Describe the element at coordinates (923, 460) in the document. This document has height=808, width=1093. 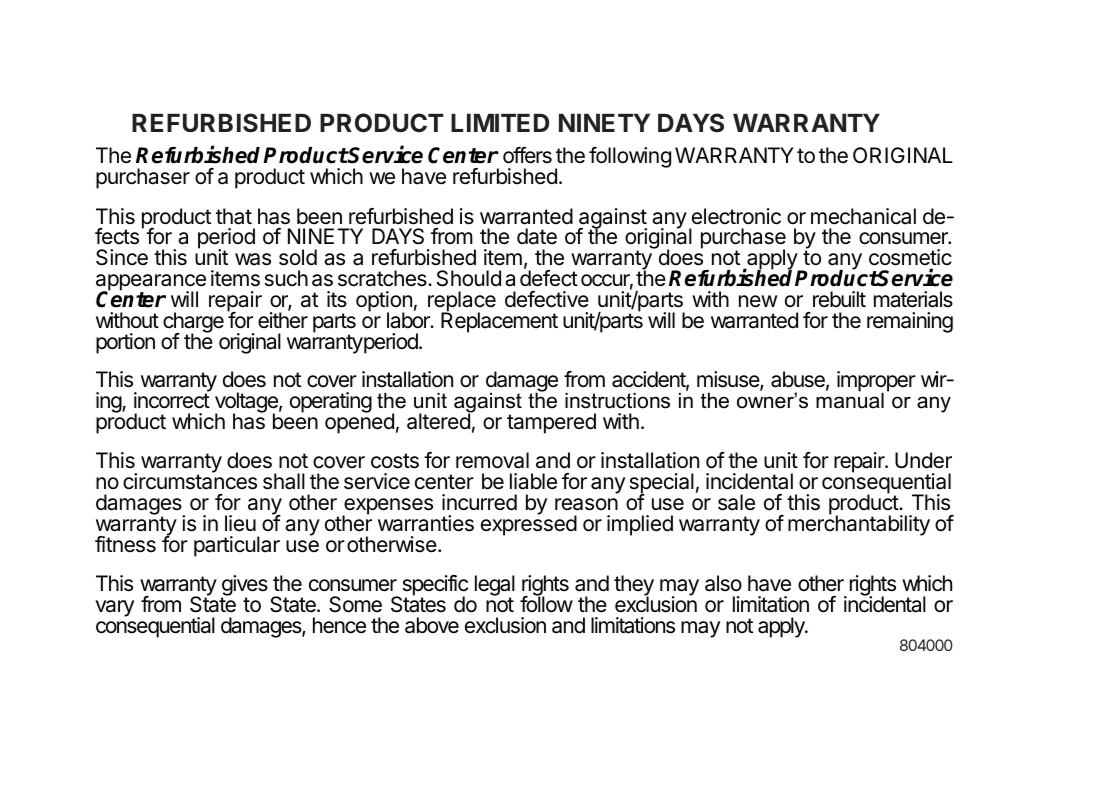
I see `Under` at that location.
